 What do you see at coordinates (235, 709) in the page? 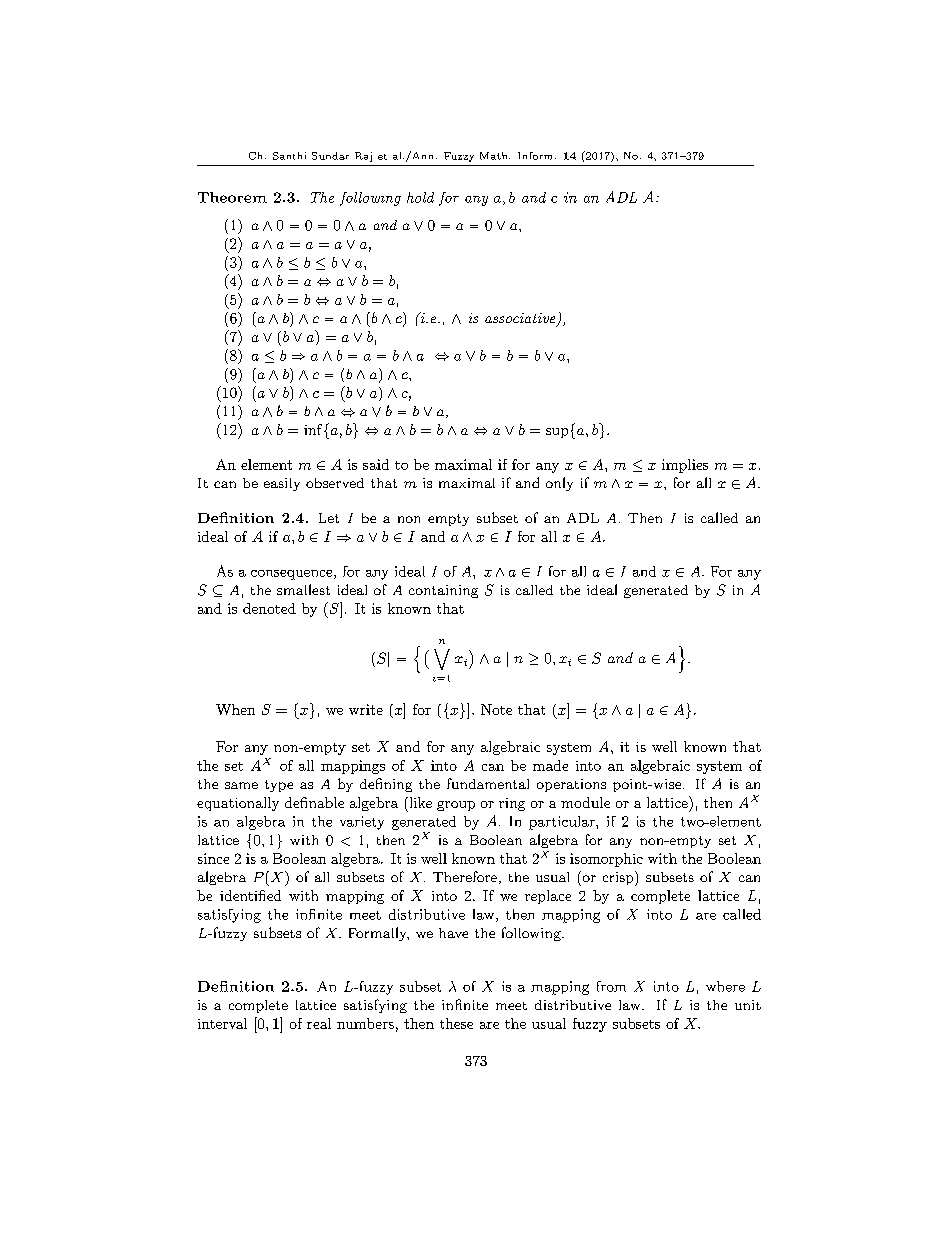
I see `When` at bounding box center [235, 709].
